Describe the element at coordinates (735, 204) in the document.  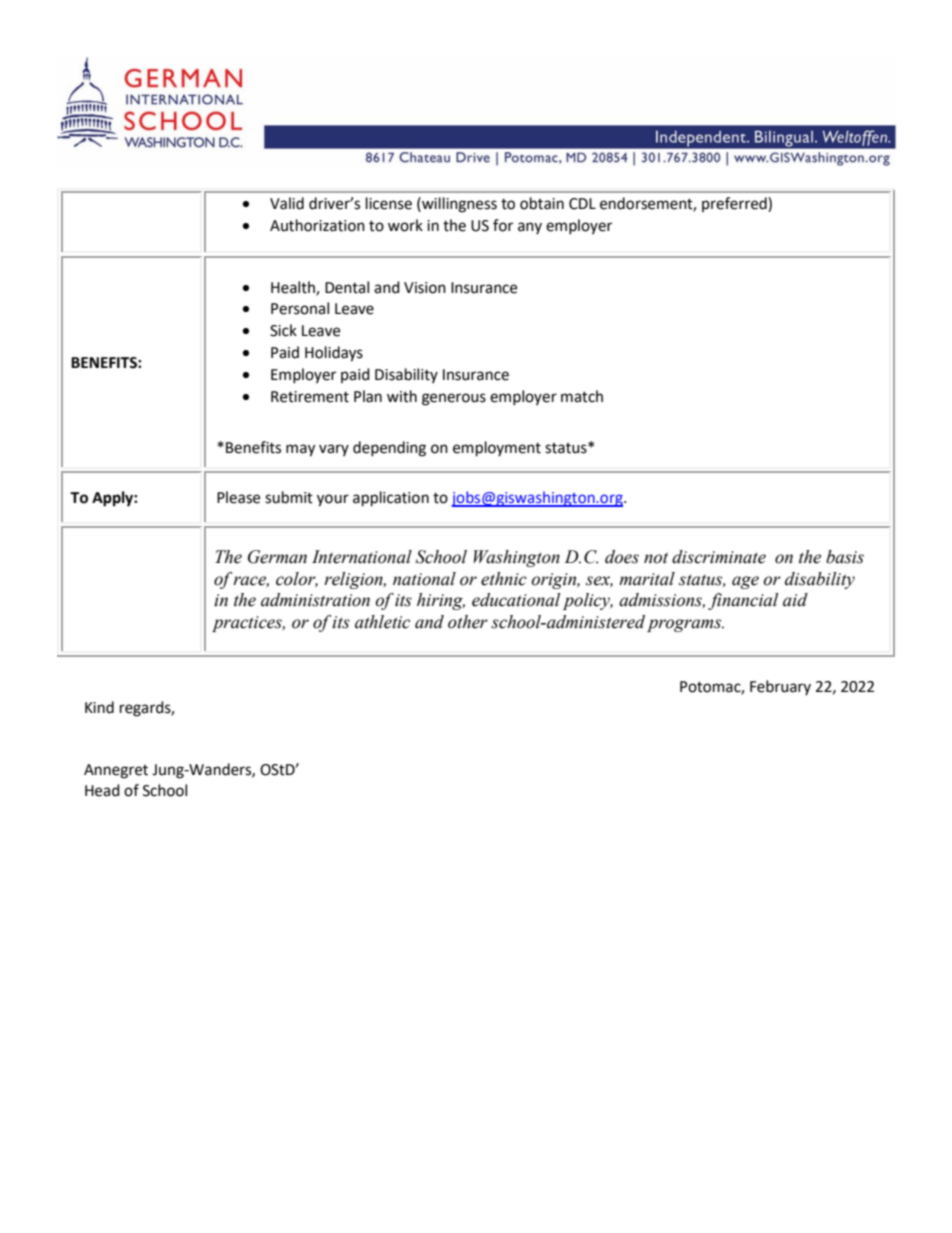
I see `preferred` at that location.
